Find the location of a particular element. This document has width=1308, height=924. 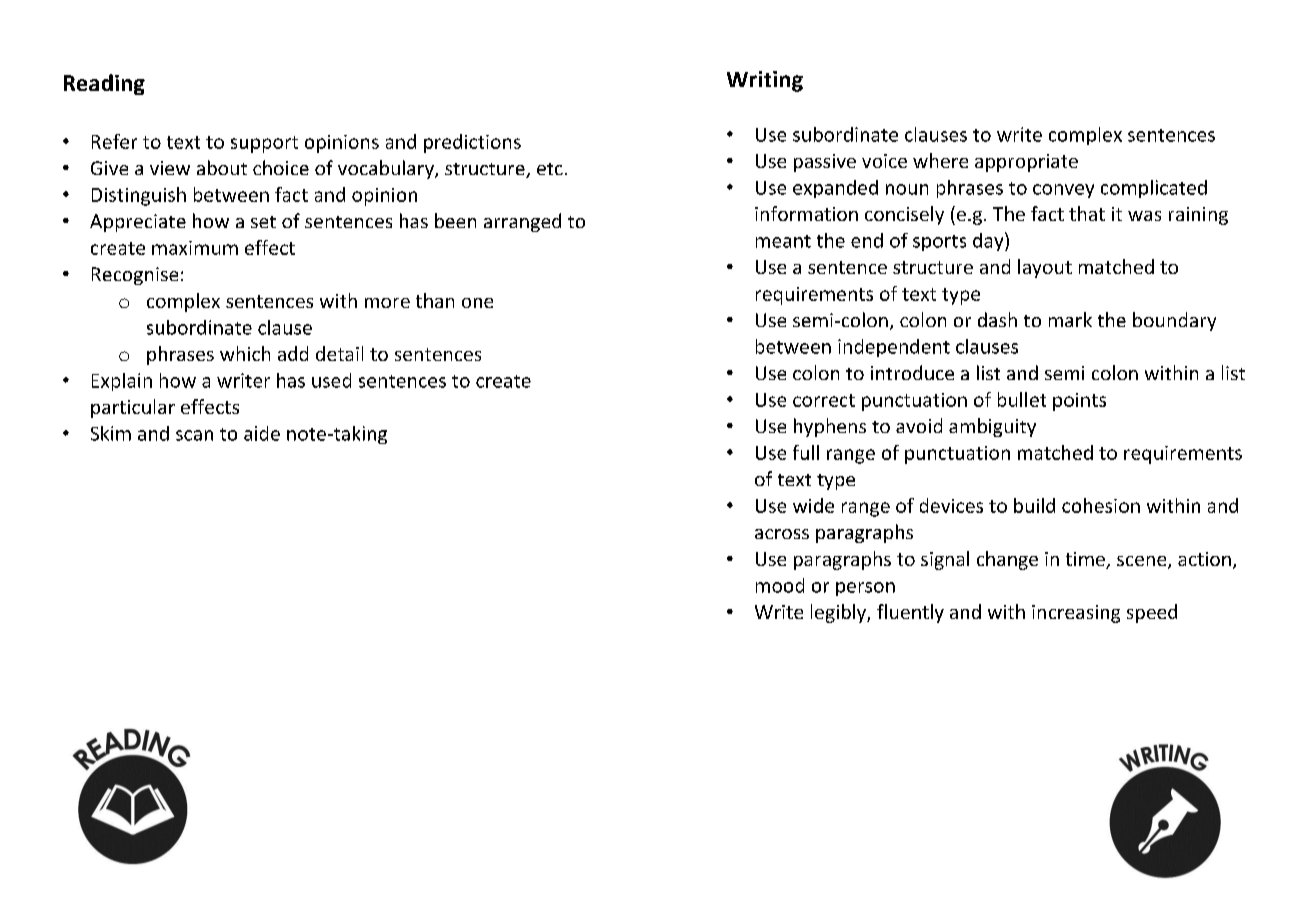

appropriate is located at coordinates (1026, 163).
